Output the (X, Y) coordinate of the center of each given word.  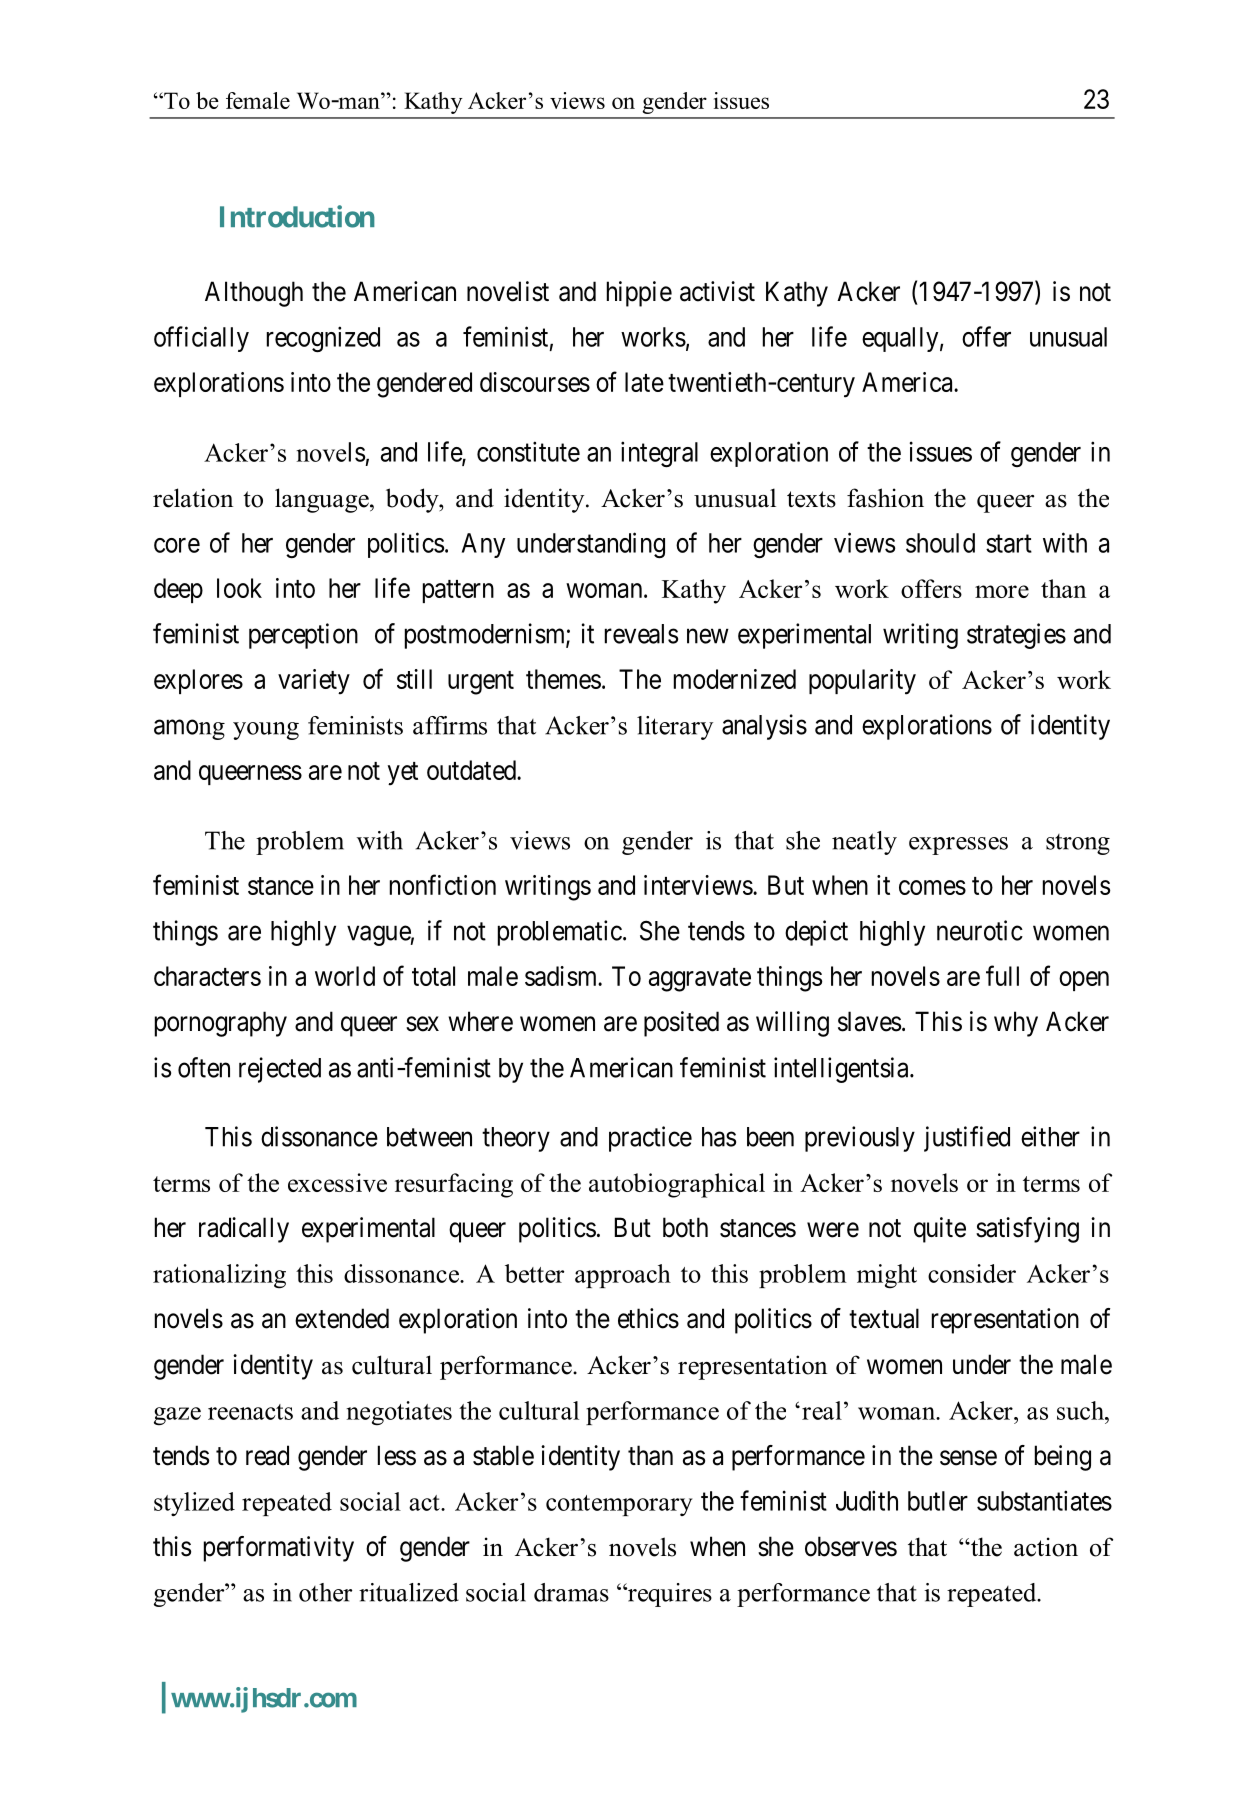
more (1002, 591)
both (685, 1227)
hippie (639, 294)
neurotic (980, 930)
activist (717, 291)
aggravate (700, 980)
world (345, 976)
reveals (641, 634)
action (1046, 1547)
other (325, 1592)
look (239, 588)
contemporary (619, 1505)
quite (940, 1230)
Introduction (297, 216)
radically (244, 1230)
